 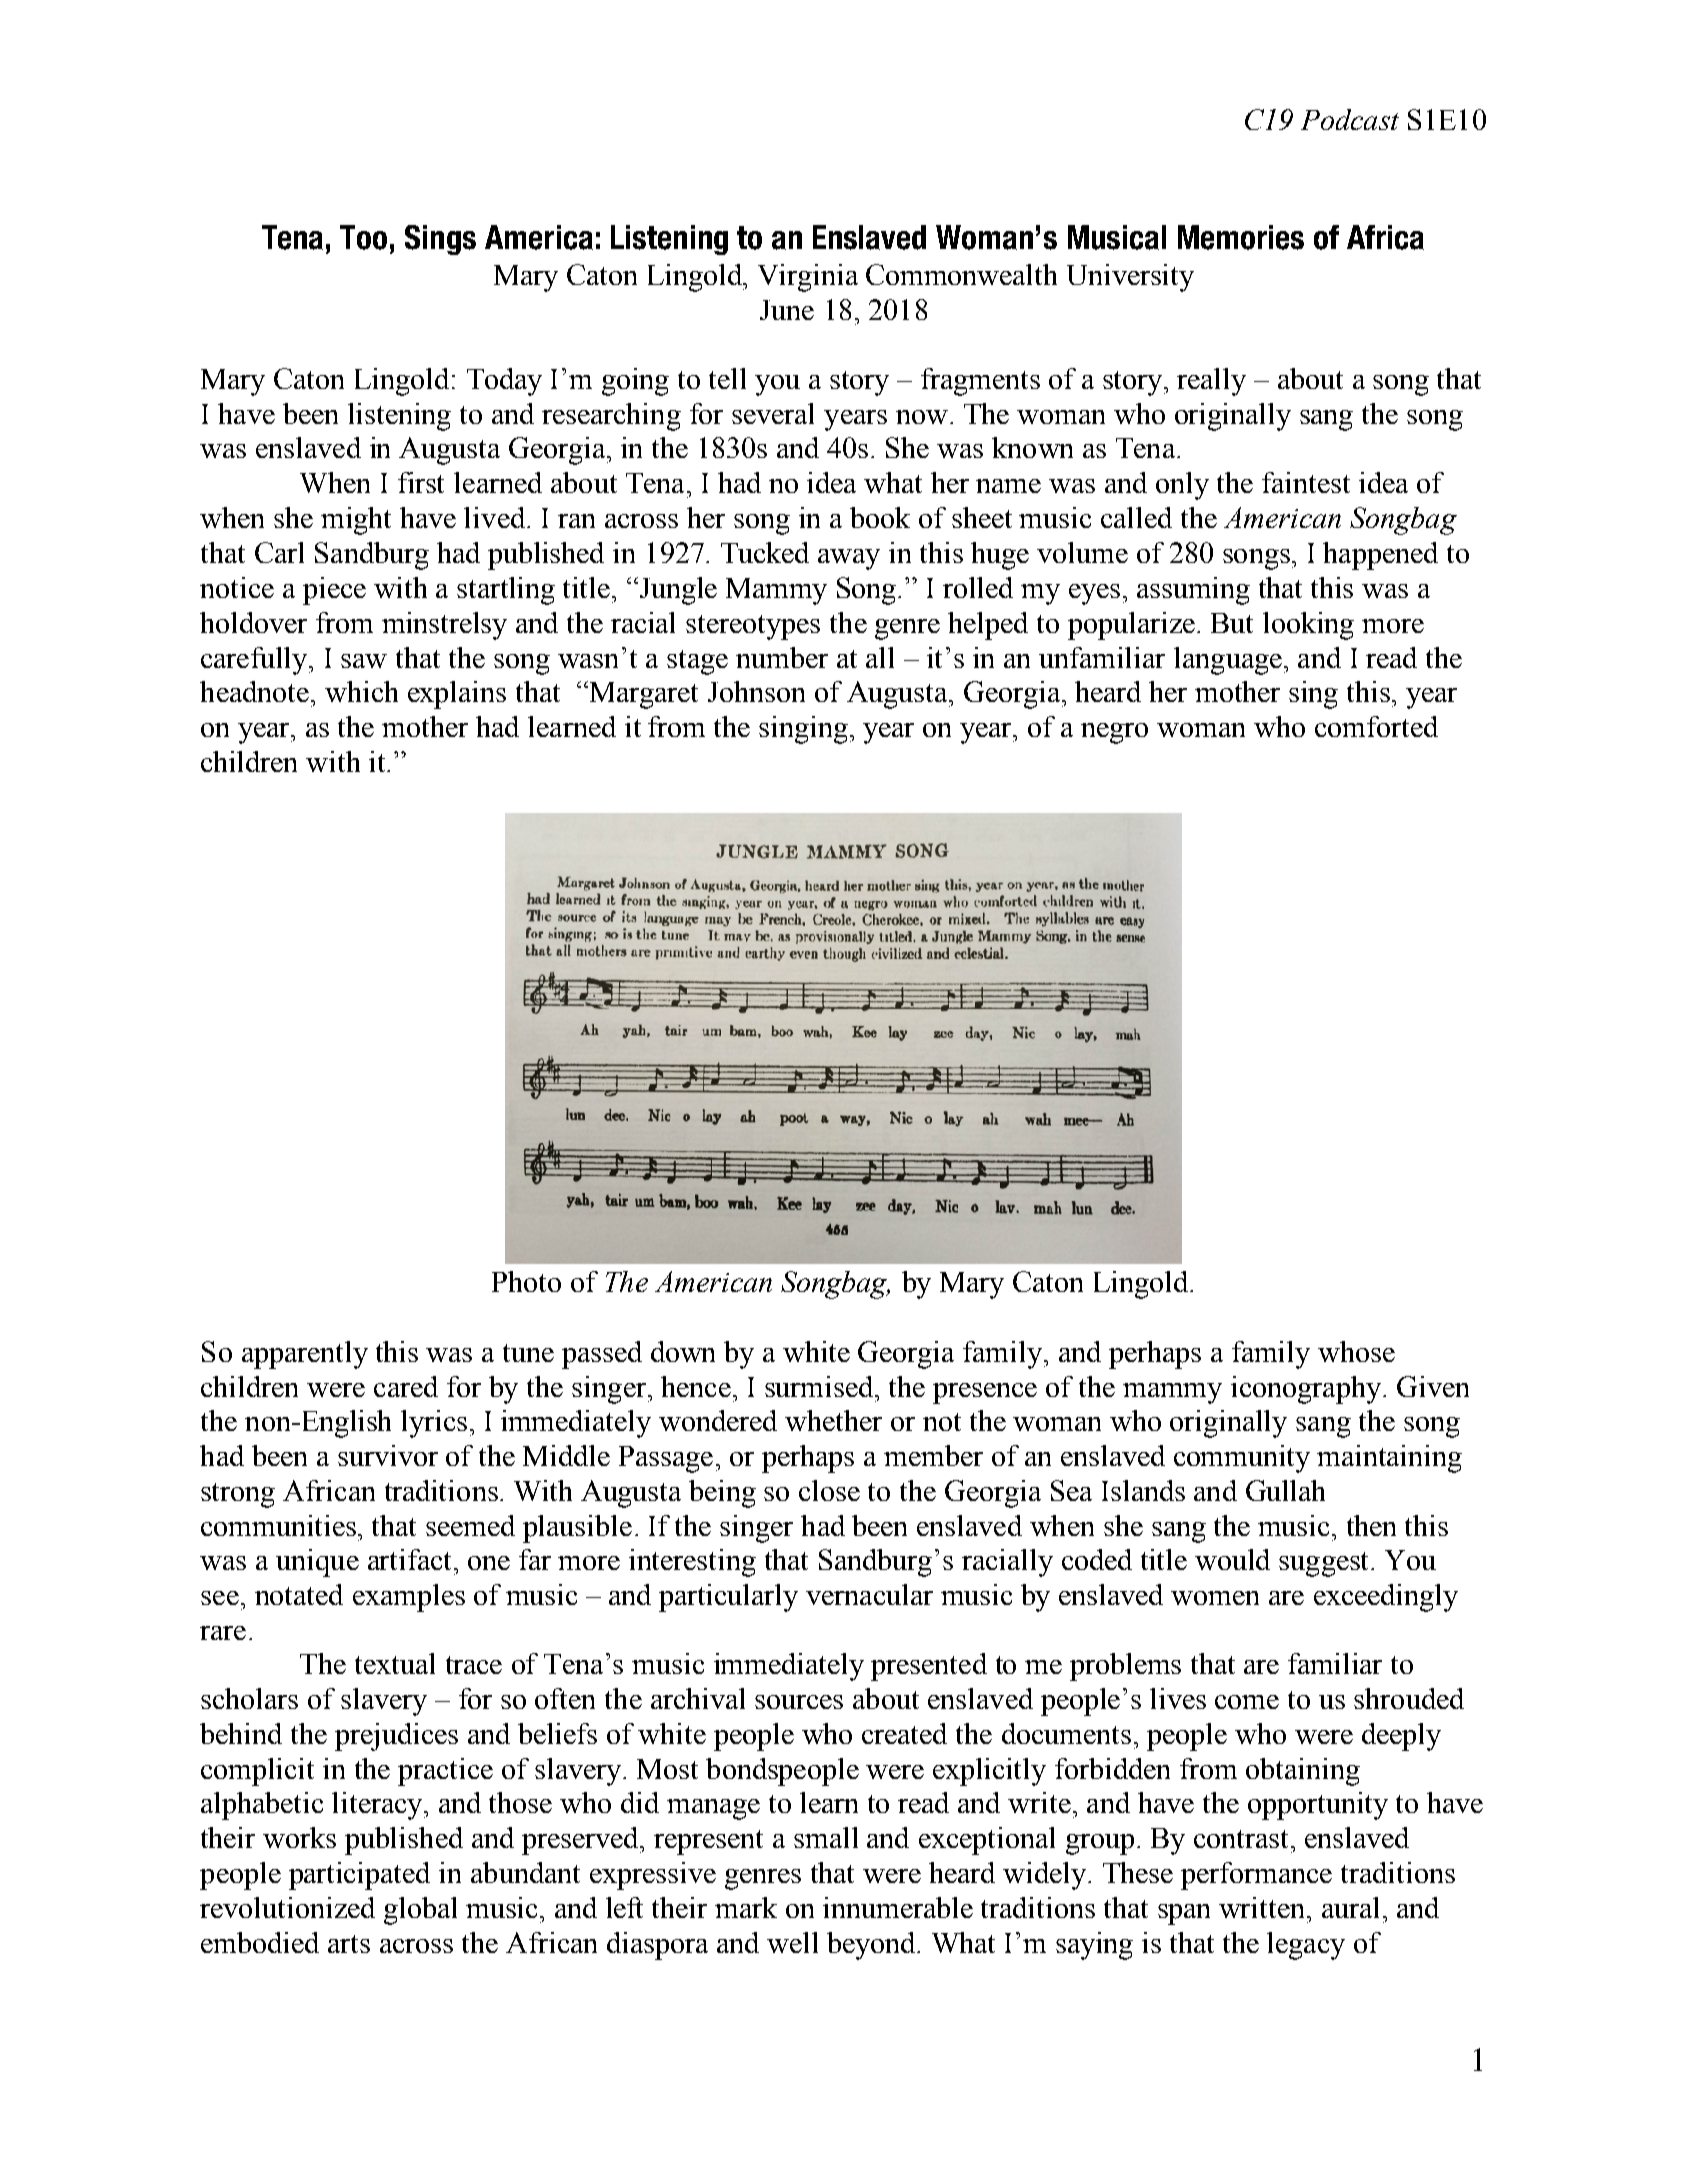 What do you see at coordinates (526, 1281) in the screenshot?
I see `Photo` at bounding box center [526, 1281].
